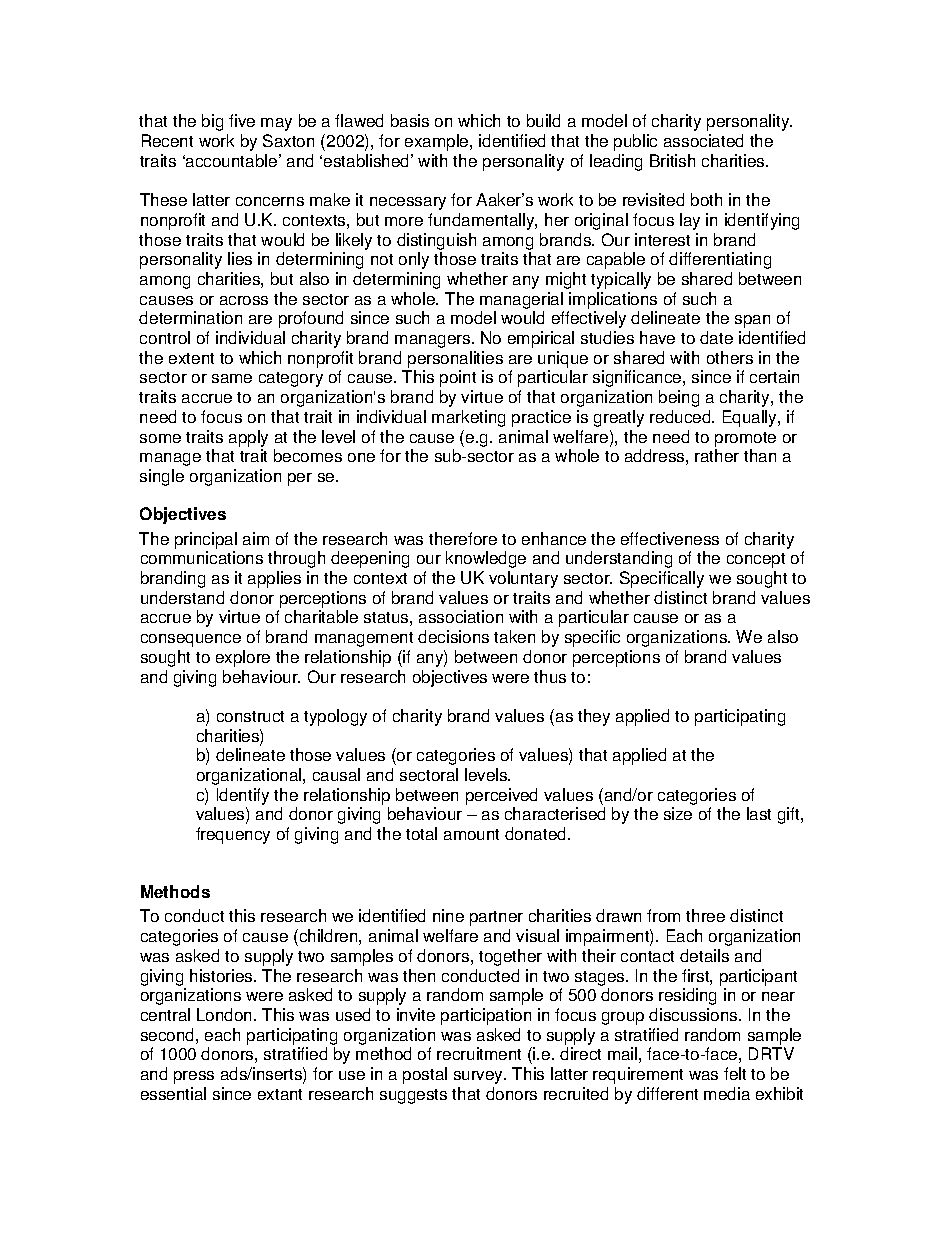  What do you see at coordinates (458, 378) in the document?
I see `point` at bounding box center [458, 378].
